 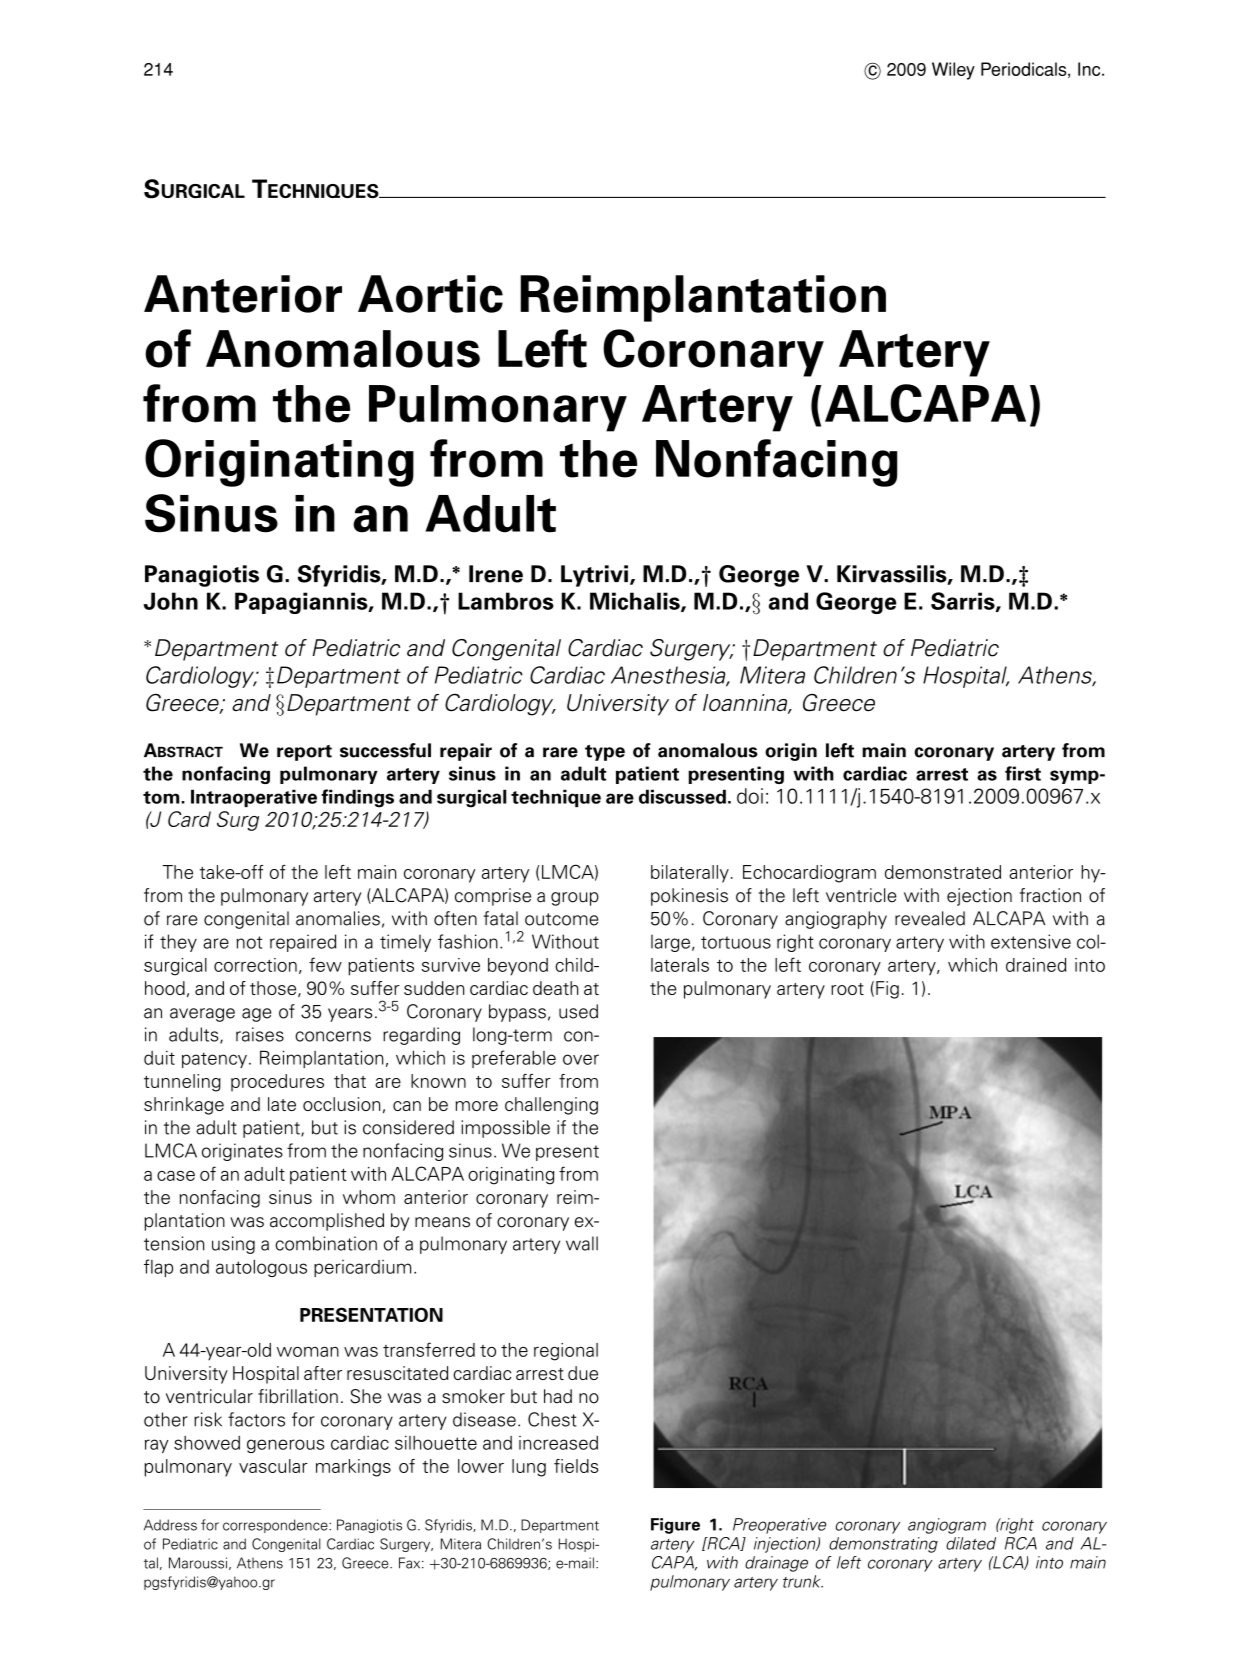 I want to click on John, so click(x=171, y=601).
